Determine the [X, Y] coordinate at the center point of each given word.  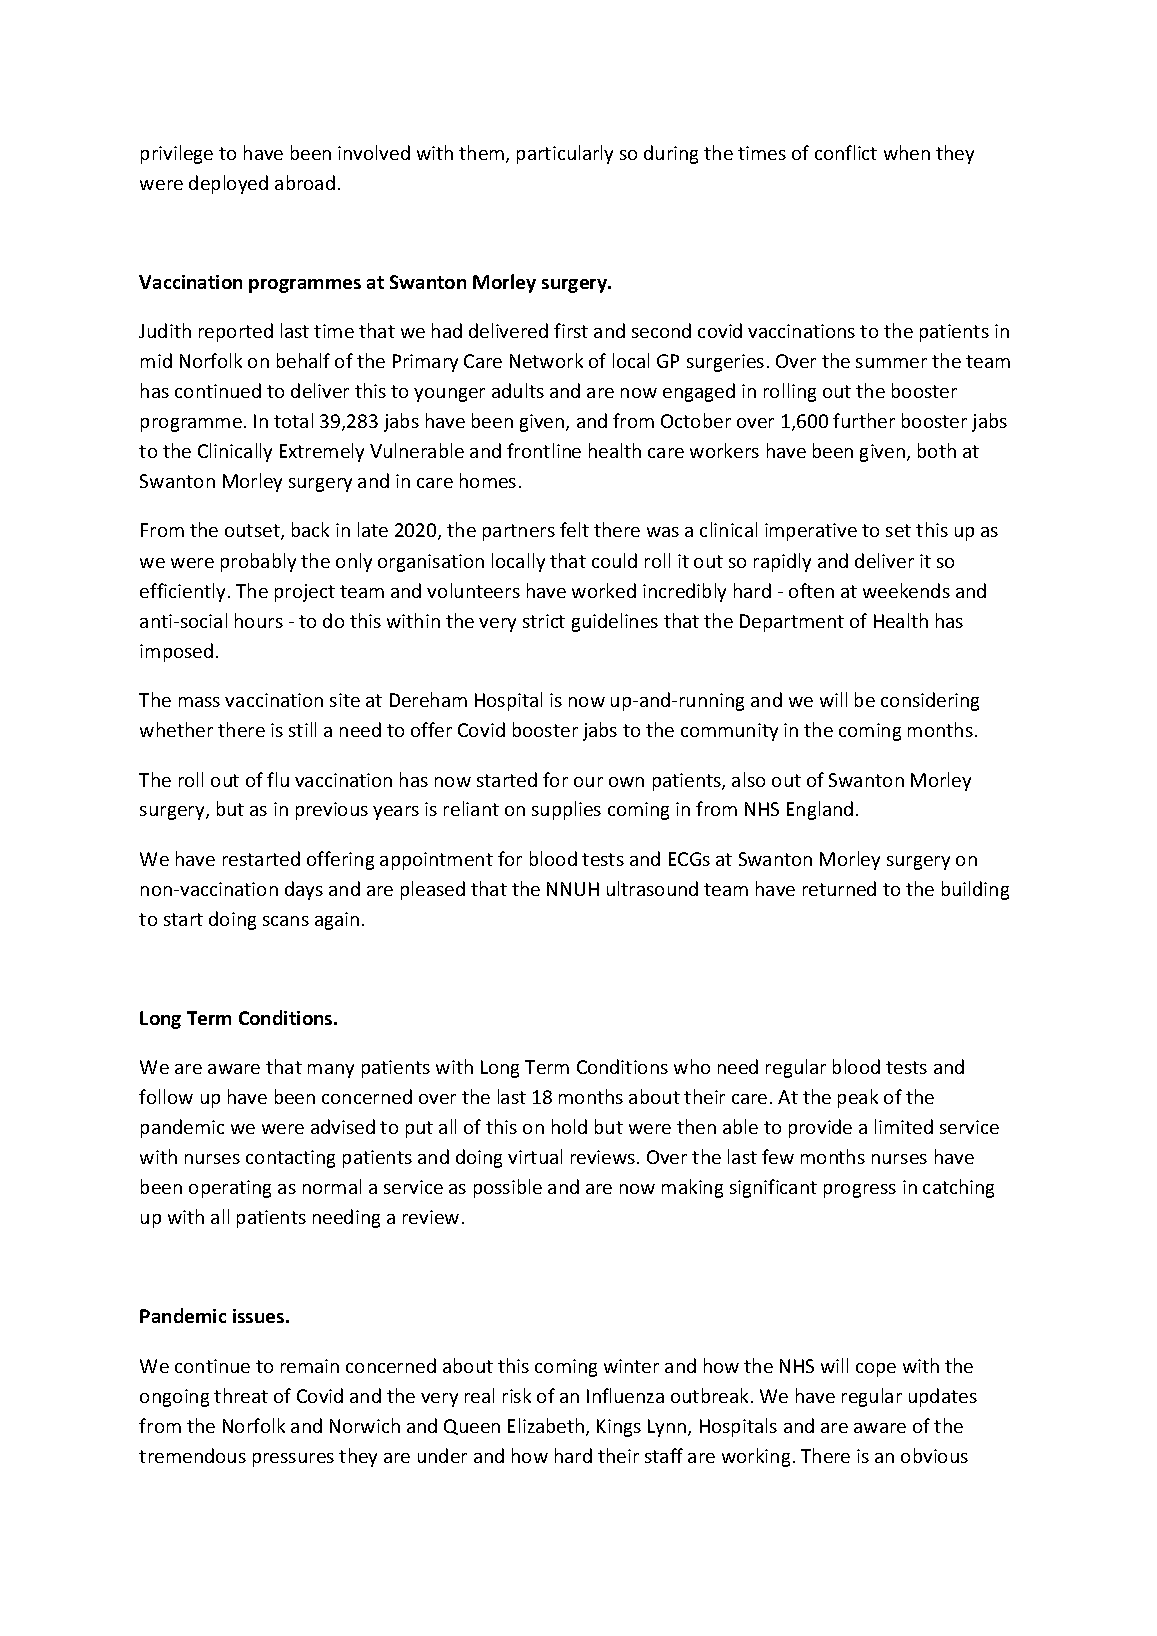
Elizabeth [547, 1427]
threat [241, 1395]
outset [253, 532]
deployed [228, 184]
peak [858, 1098]
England [820, 810]
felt [574, 529]
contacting [290, 1159]
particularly [565, 154]
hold [569, 1126]
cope [876, 1370]
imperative [811, 532]
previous [332, 811]
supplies [566, 810]
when [907, 152]
